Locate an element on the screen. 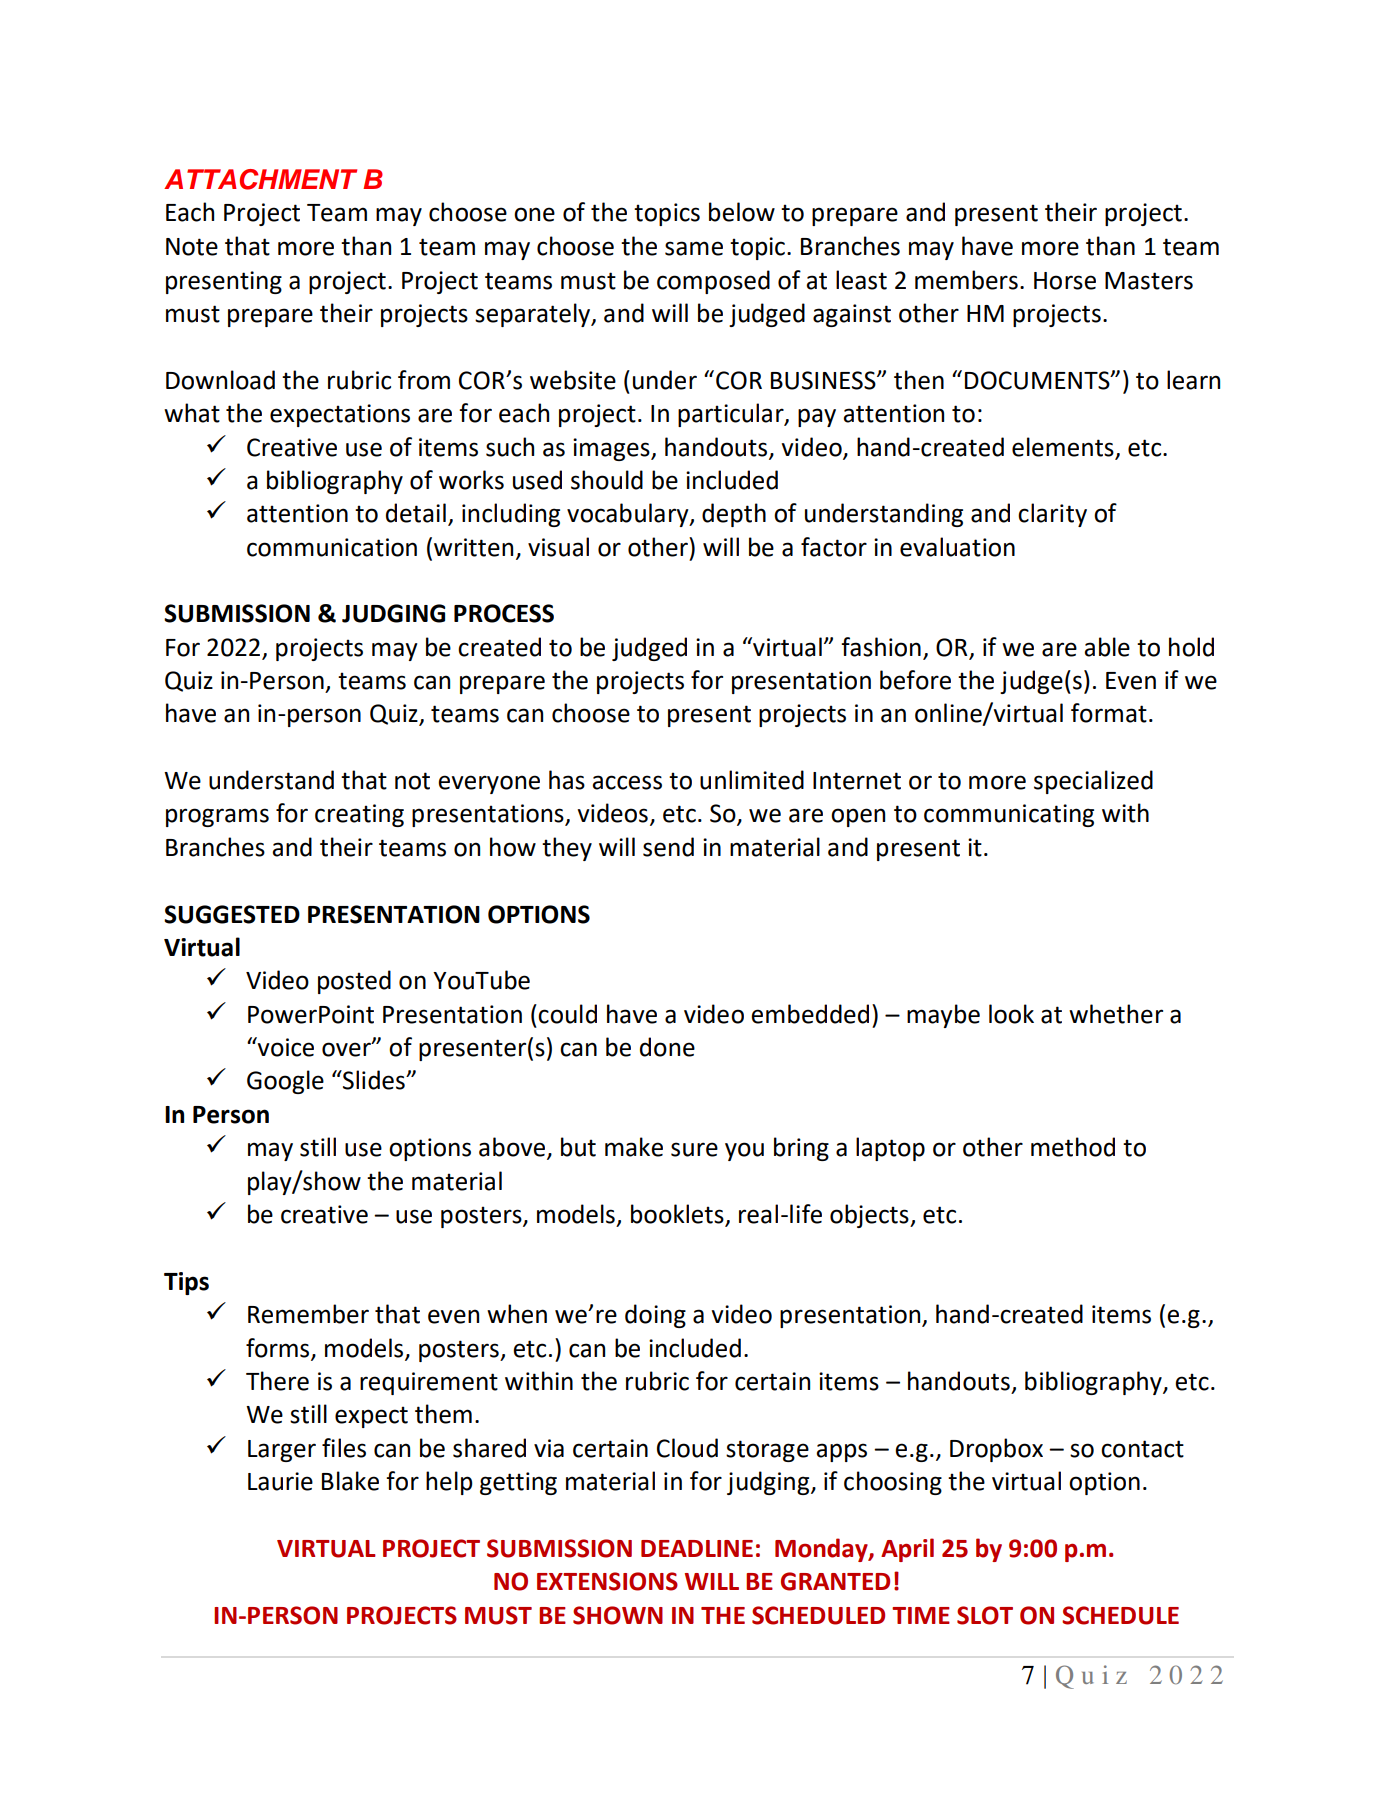 The height and width of the screenshot is (1804, 1394). Horse is located at coordinates (1065, 281).
